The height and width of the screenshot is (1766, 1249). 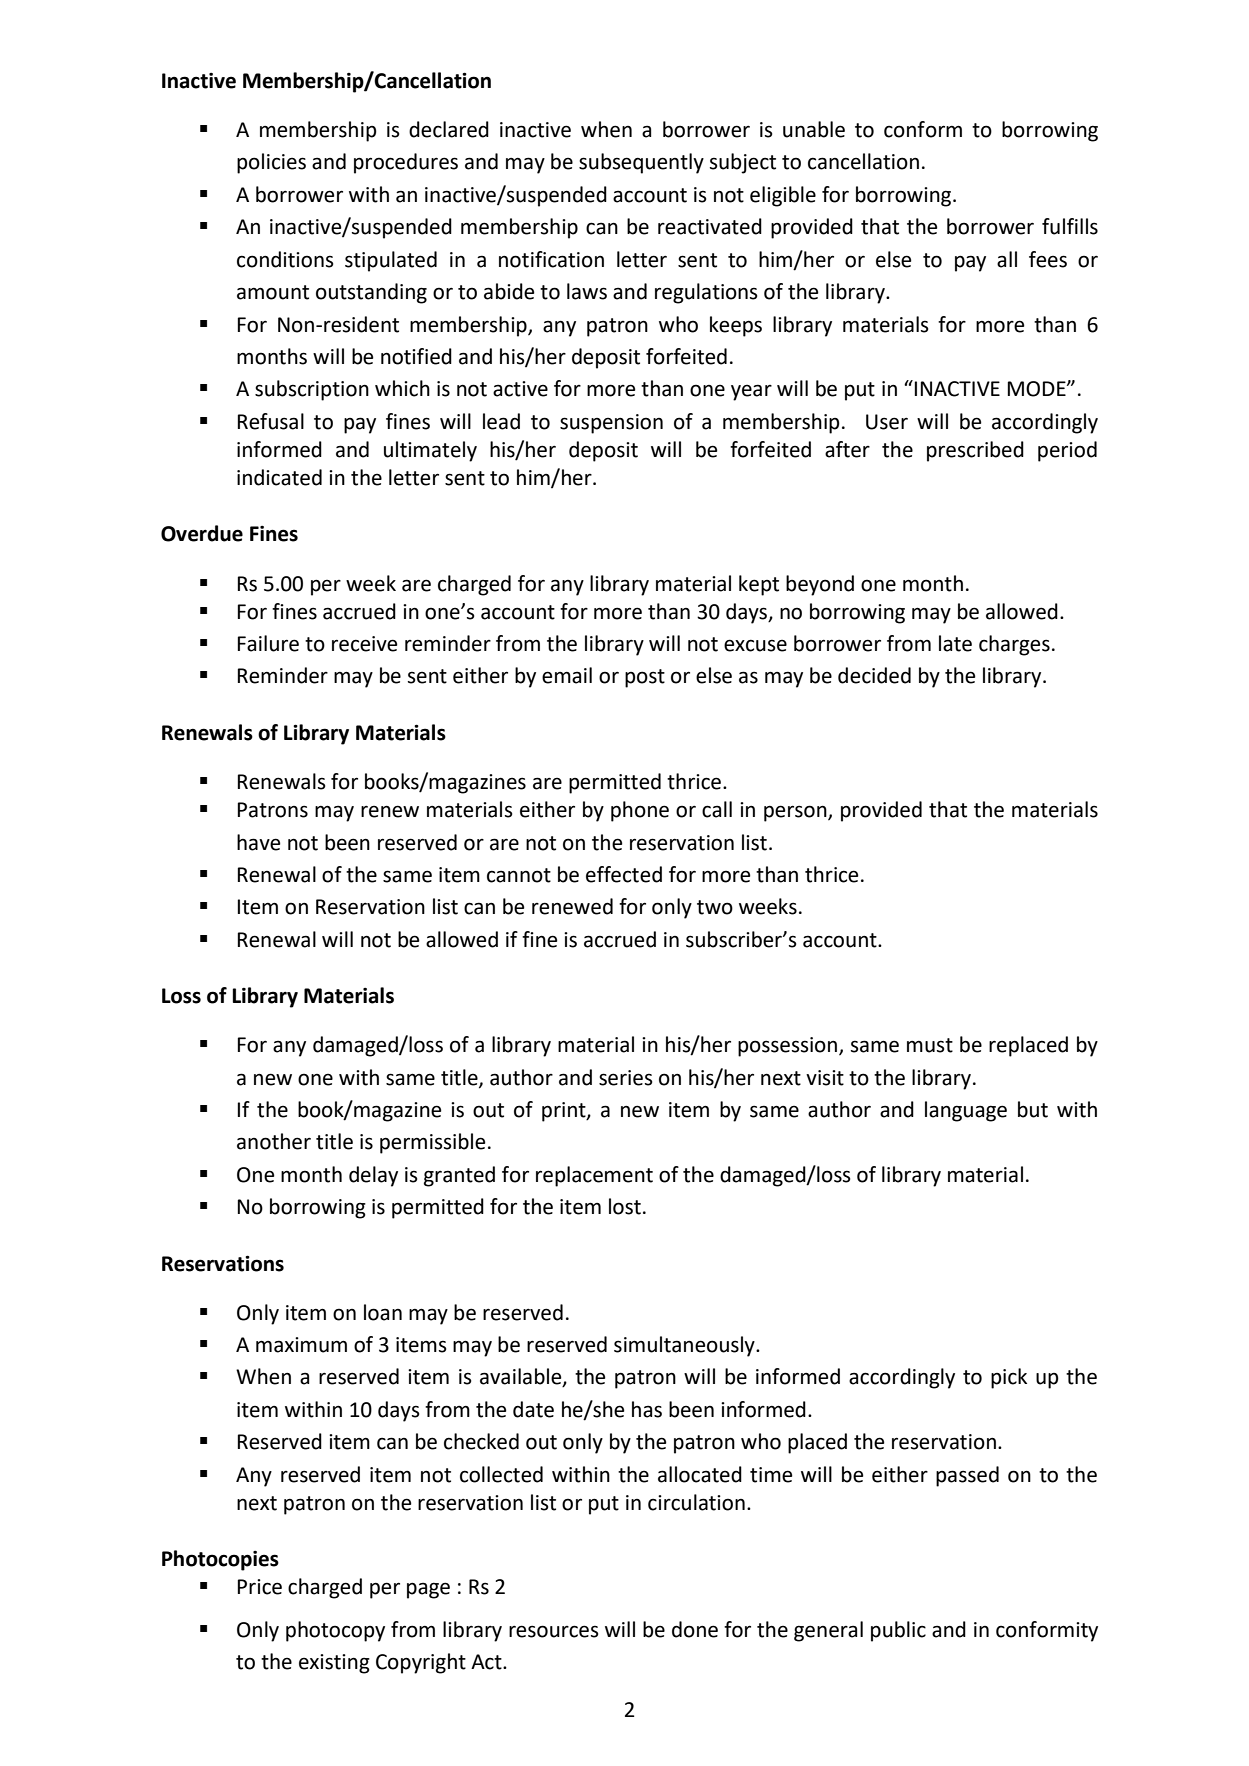 What do you see at coordinates (1070, 226) in the screenshot?
I see `fulfills` at bounding box center [1070, 226].
